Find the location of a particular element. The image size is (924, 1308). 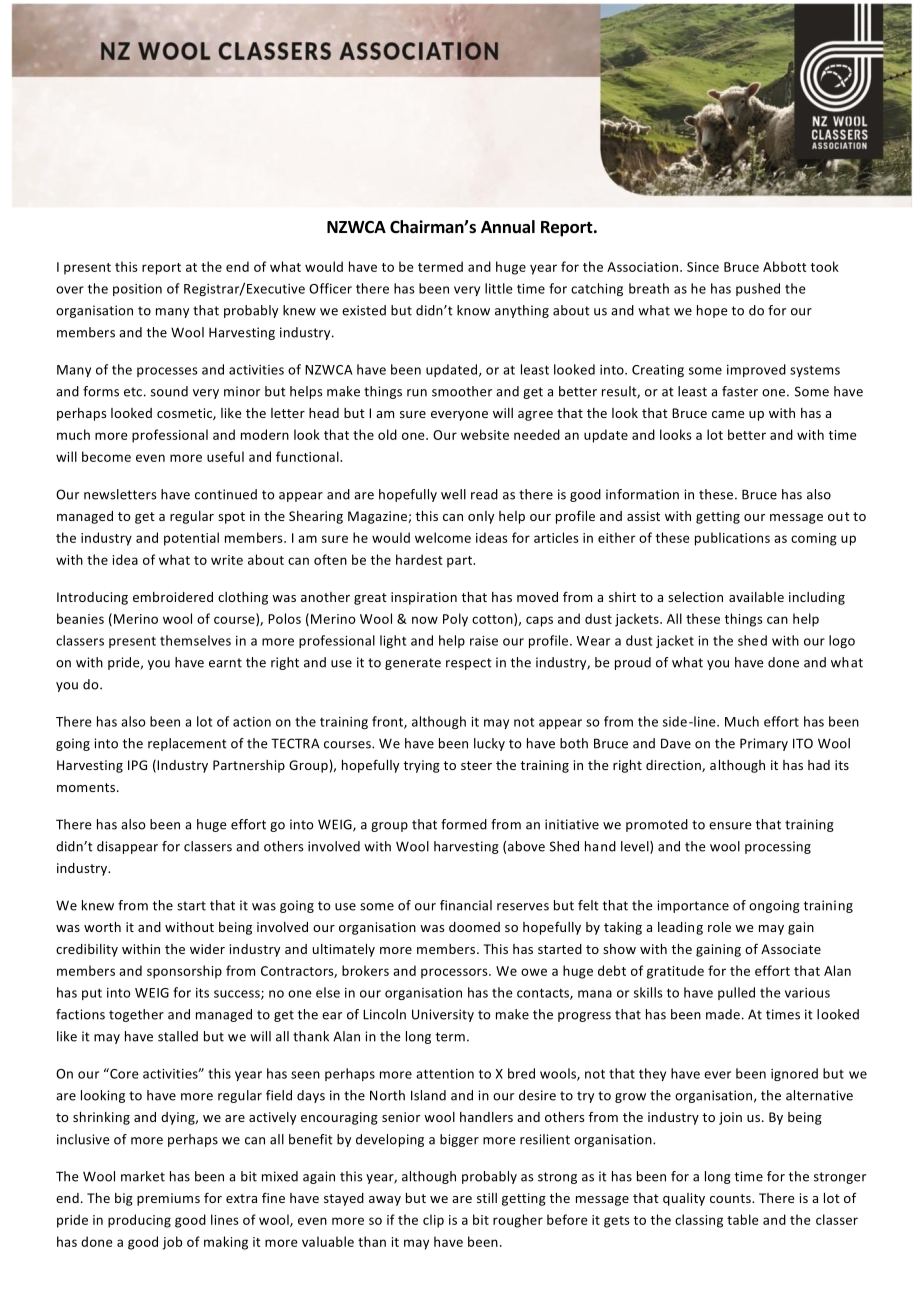

processors is located at coordinates (455, 973).
